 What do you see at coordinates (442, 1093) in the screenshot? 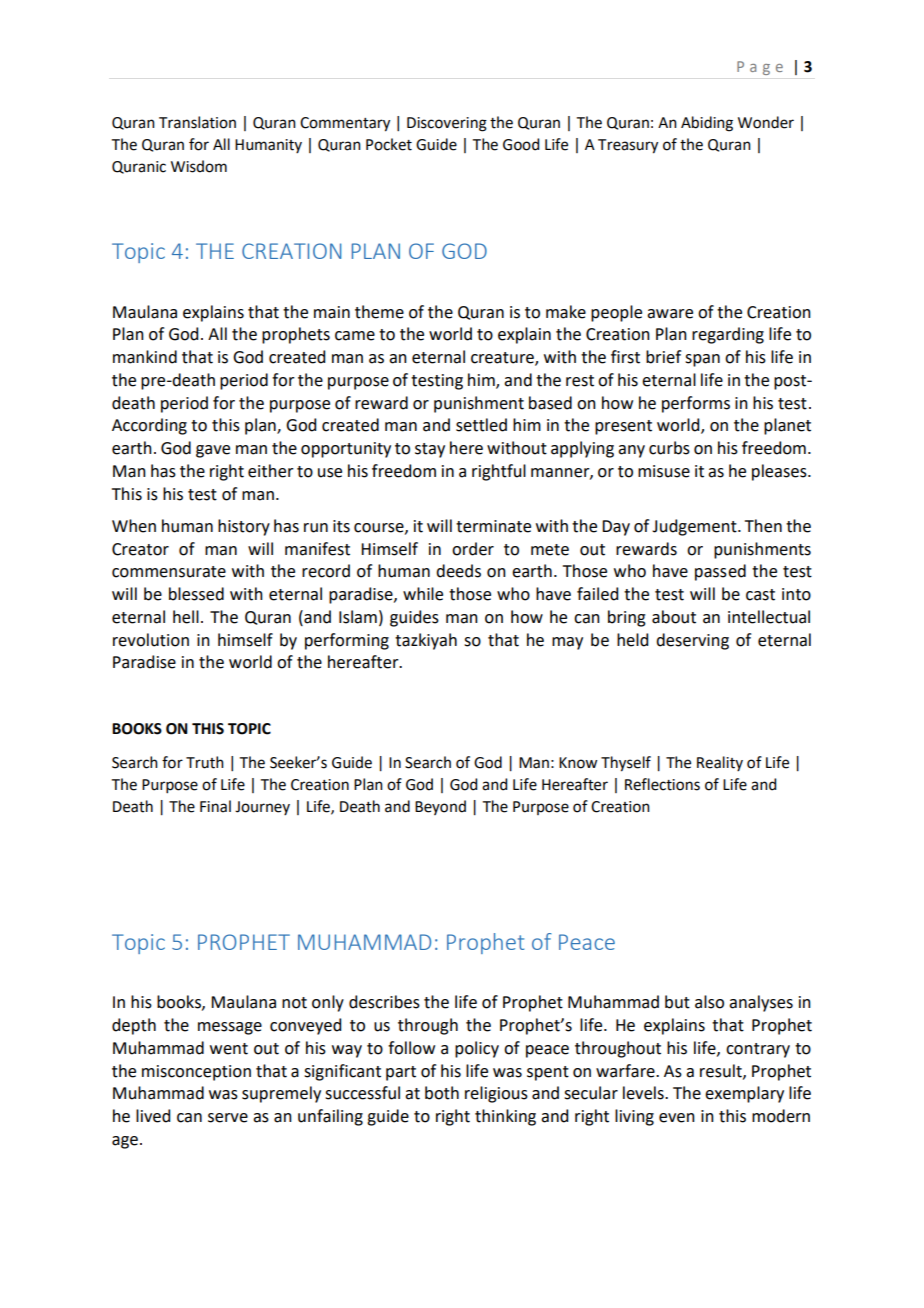
I see `both` at bounding box center [442, 1093].
